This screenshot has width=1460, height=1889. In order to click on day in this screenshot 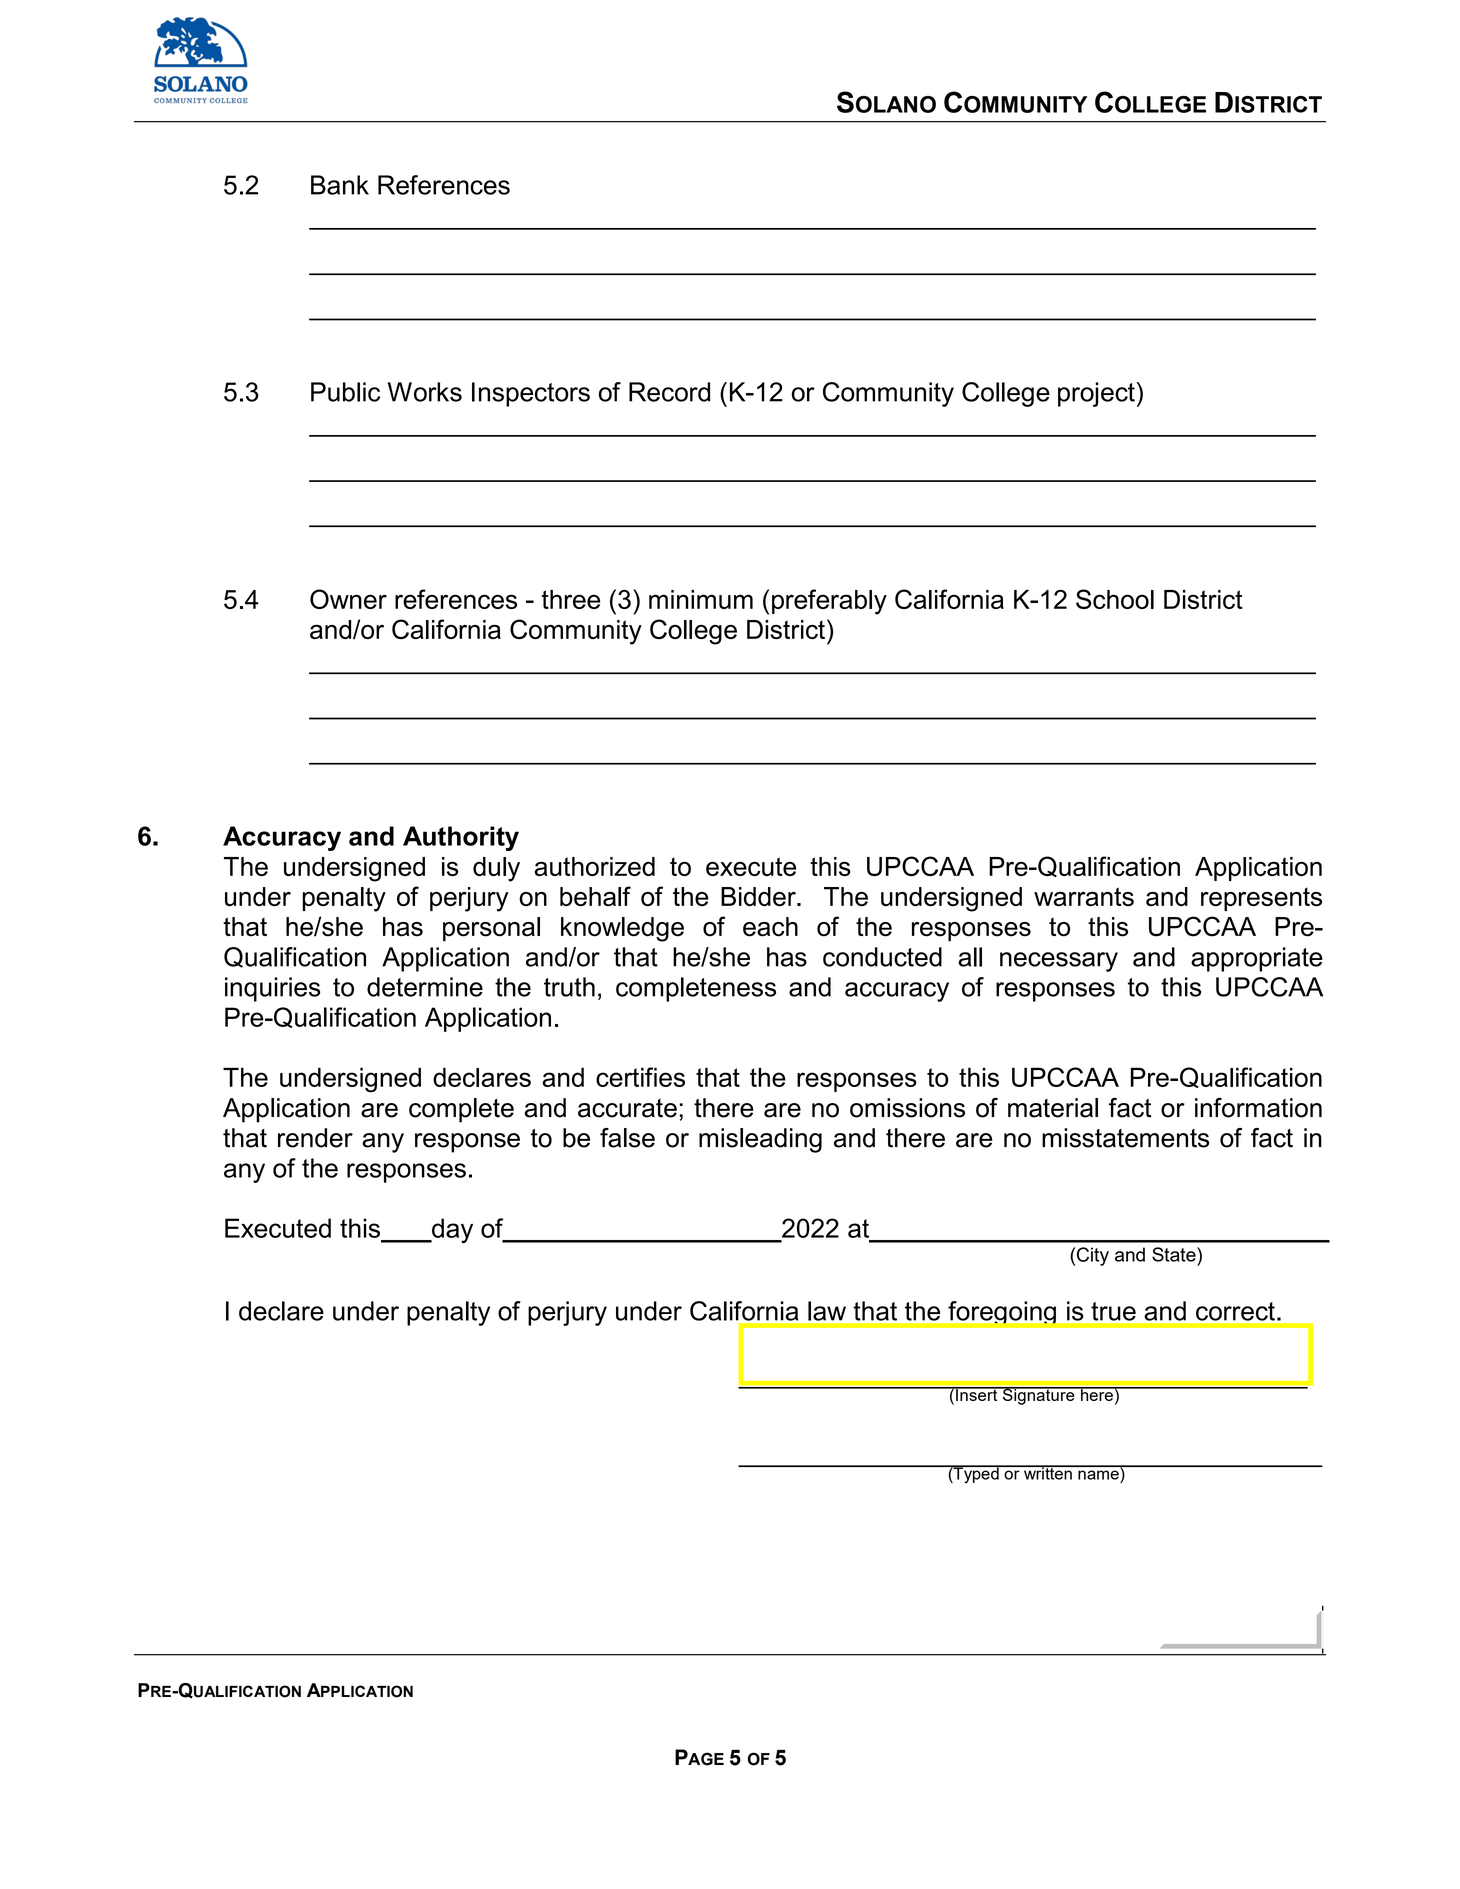, I will do `click(451, 1230)`.
